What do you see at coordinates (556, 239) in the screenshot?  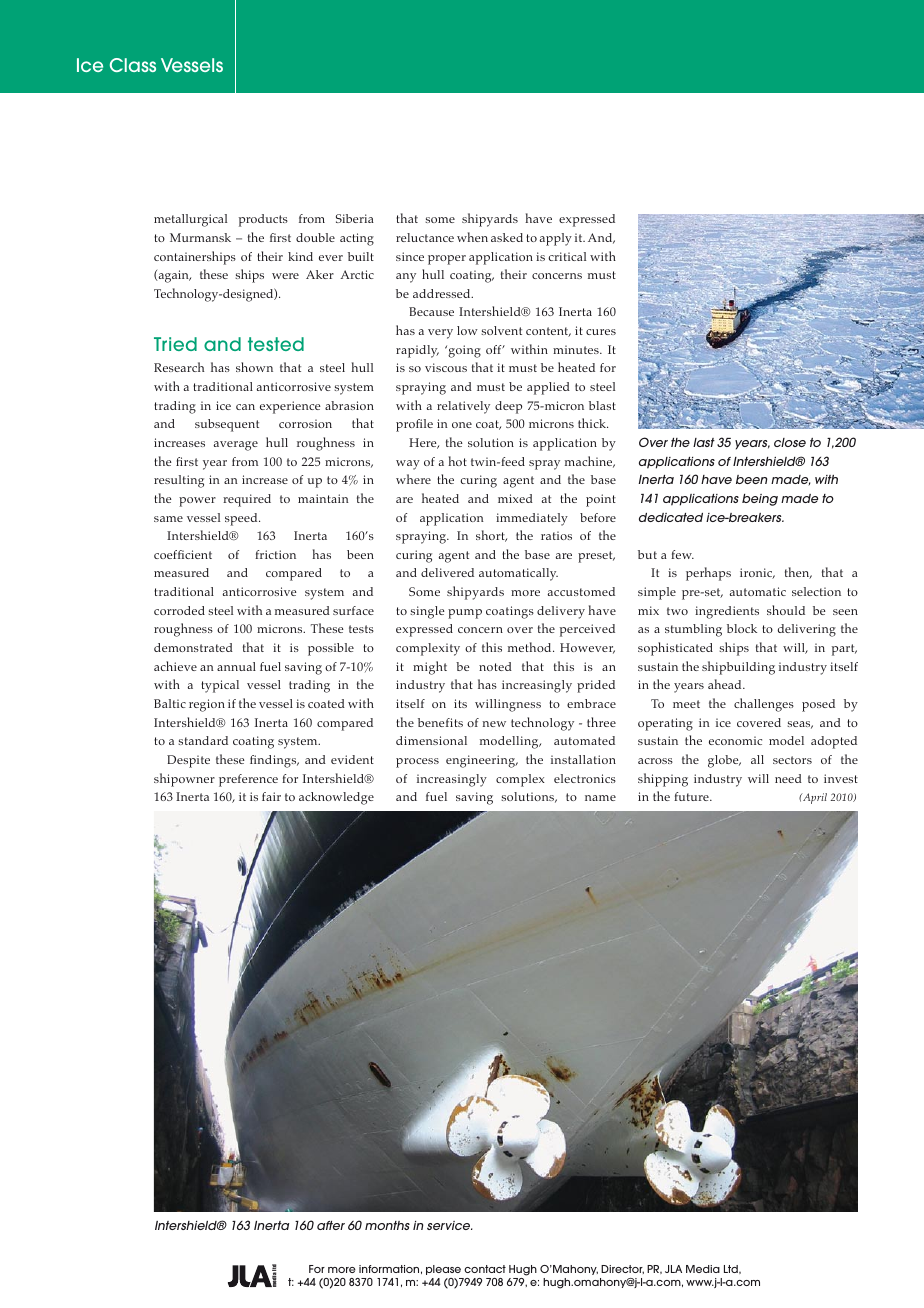 I see `apply` at bounding box center [556, 239].
